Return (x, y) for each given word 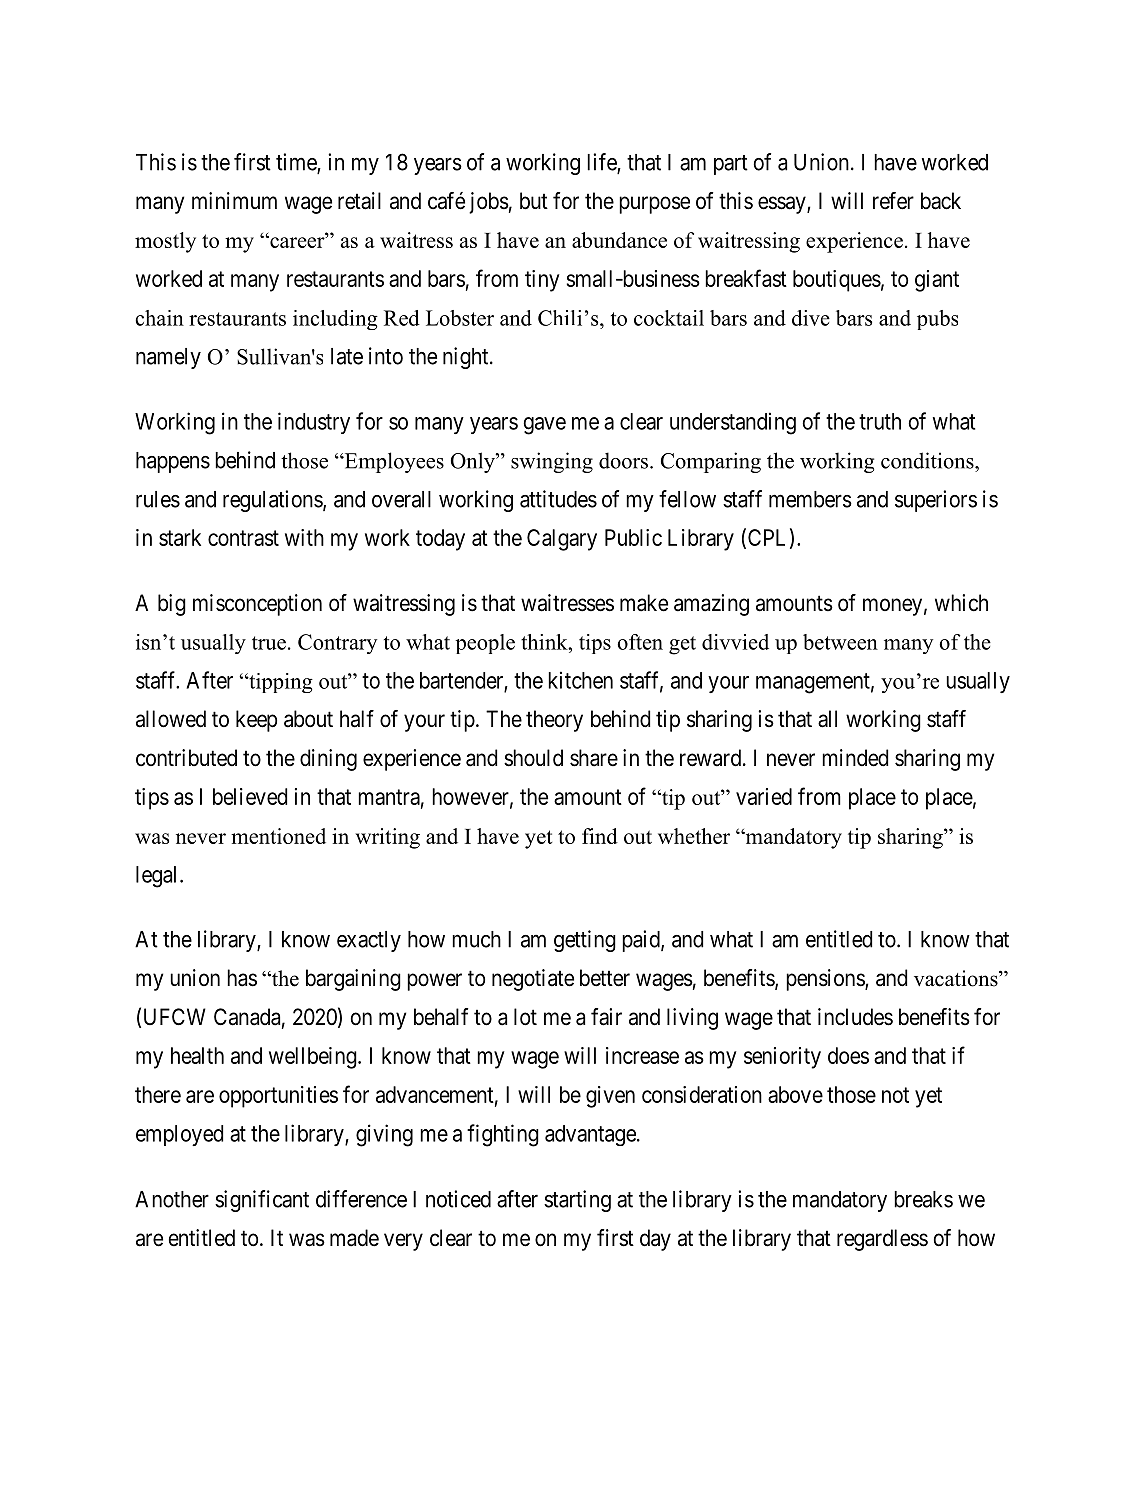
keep (256, 721)
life (602, 163)
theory (554, 721)
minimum (234, 200)
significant (262, 1201)
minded (855, 758)
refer (893, 201)
